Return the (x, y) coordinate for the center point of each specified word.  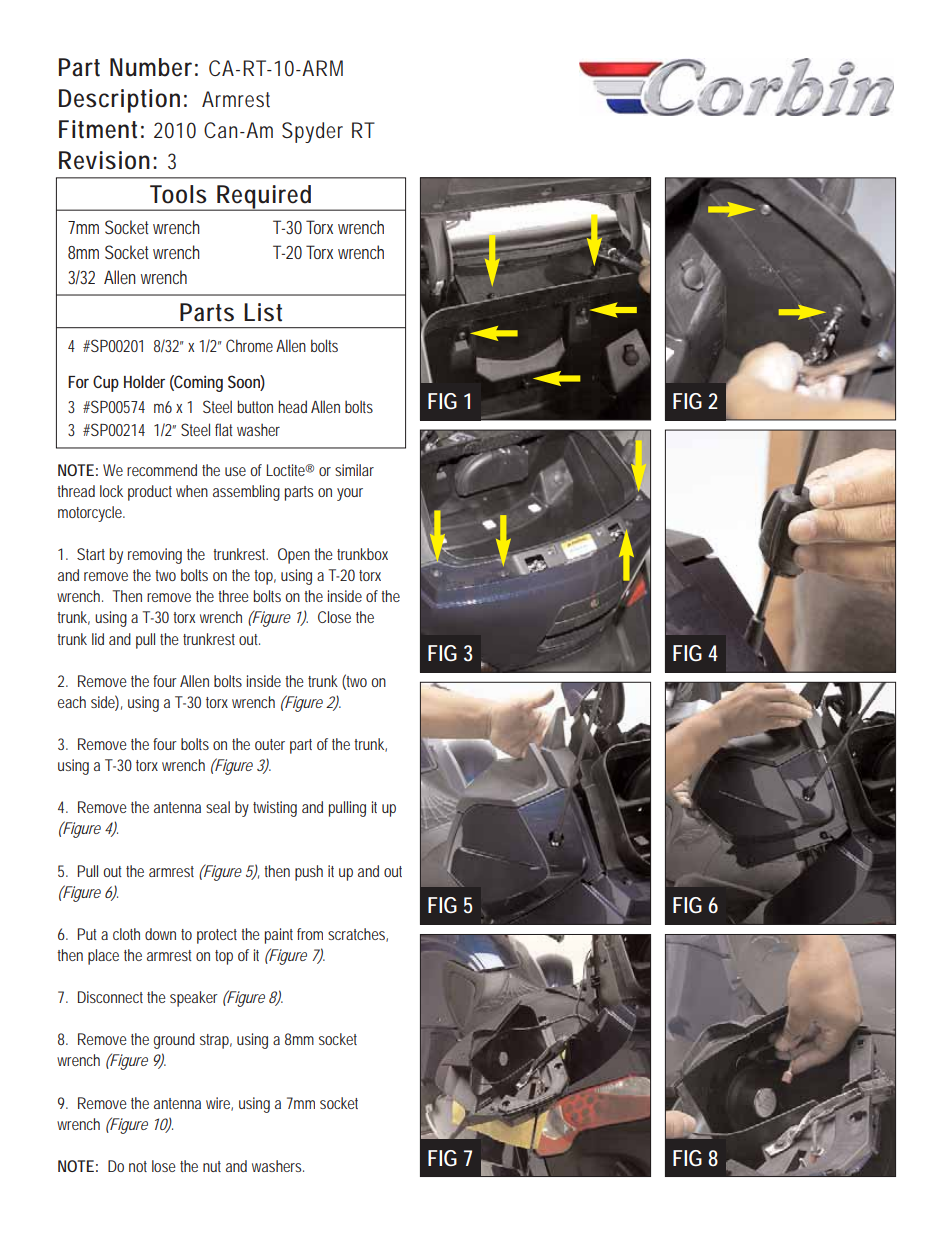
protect (217, 936)
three (233, 596)
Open (294, 556)
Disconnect (110, 997)
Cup (106, 383)
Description (119, 101)
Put (87, 934)
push (309, 873)
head (293, 406)
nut (212, 1166)
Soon (244, 383)
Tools (178, 194)
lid (98, 639)
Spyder (312, 132)
